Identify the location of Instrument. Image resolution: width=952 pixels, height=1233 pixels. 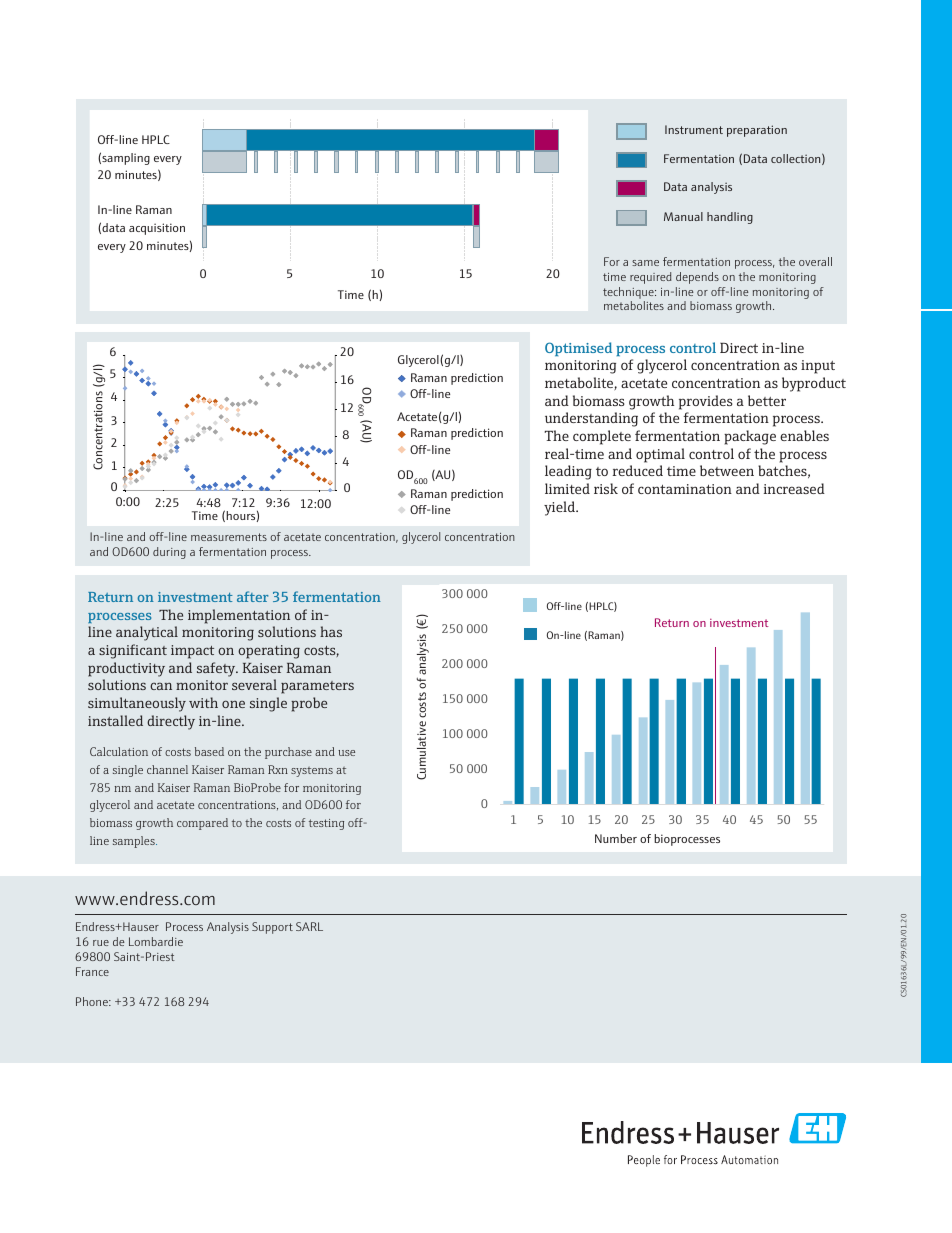
(694, 129).
